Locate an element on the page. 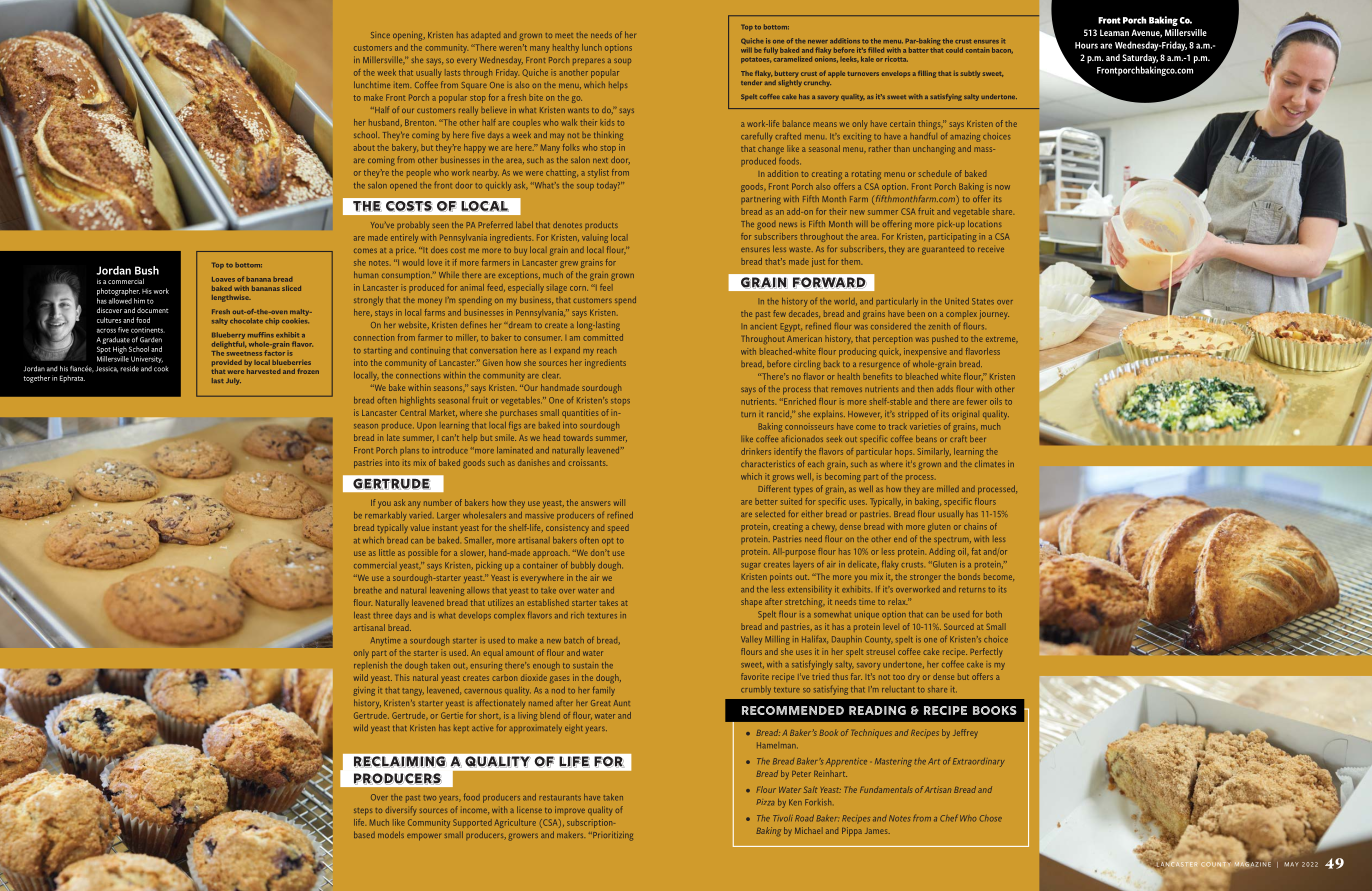 The image size is (1372, 891). prepares is located at coordinates (589, 61).
